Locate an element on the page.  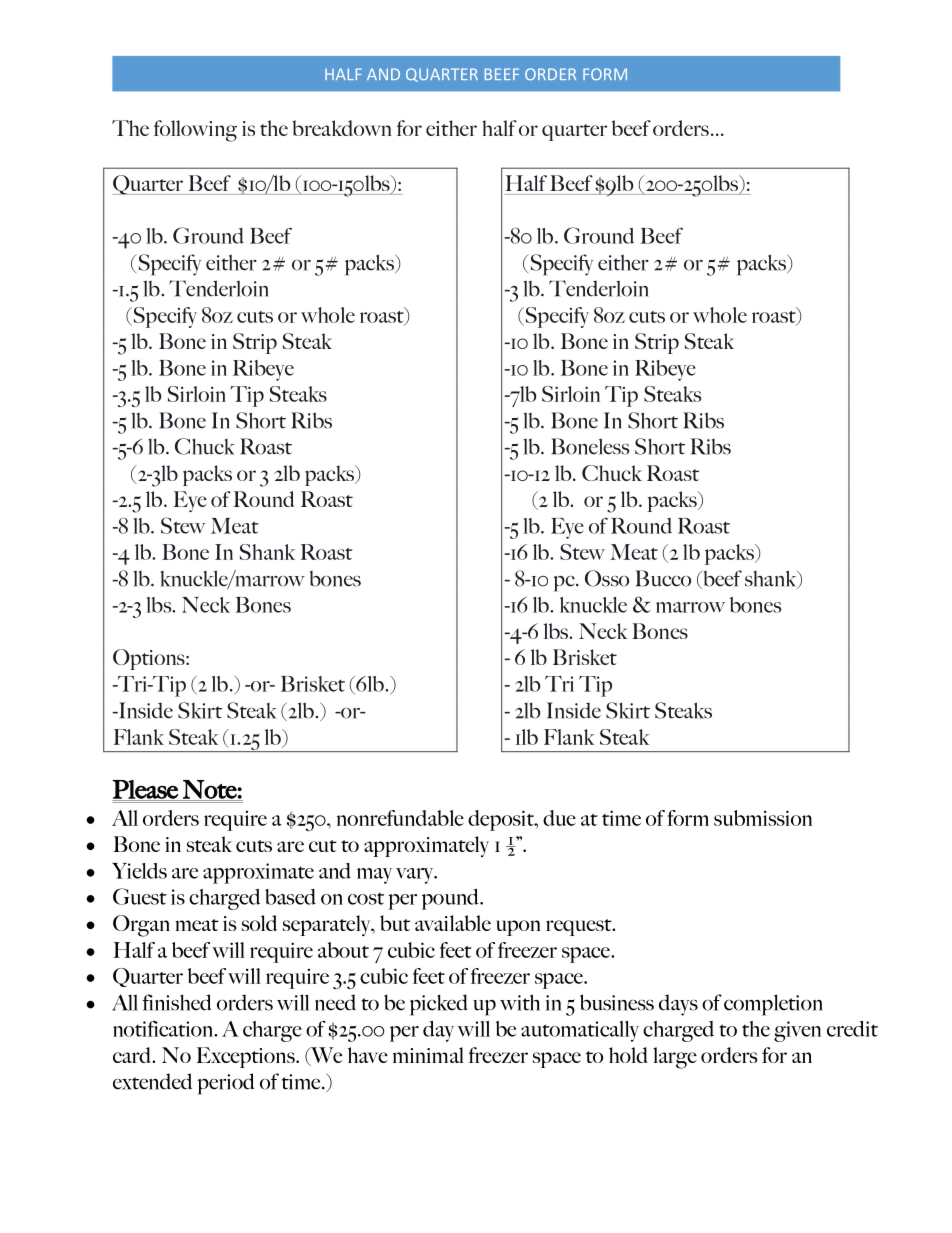
breakdown is located at coordinates (342, 128).
